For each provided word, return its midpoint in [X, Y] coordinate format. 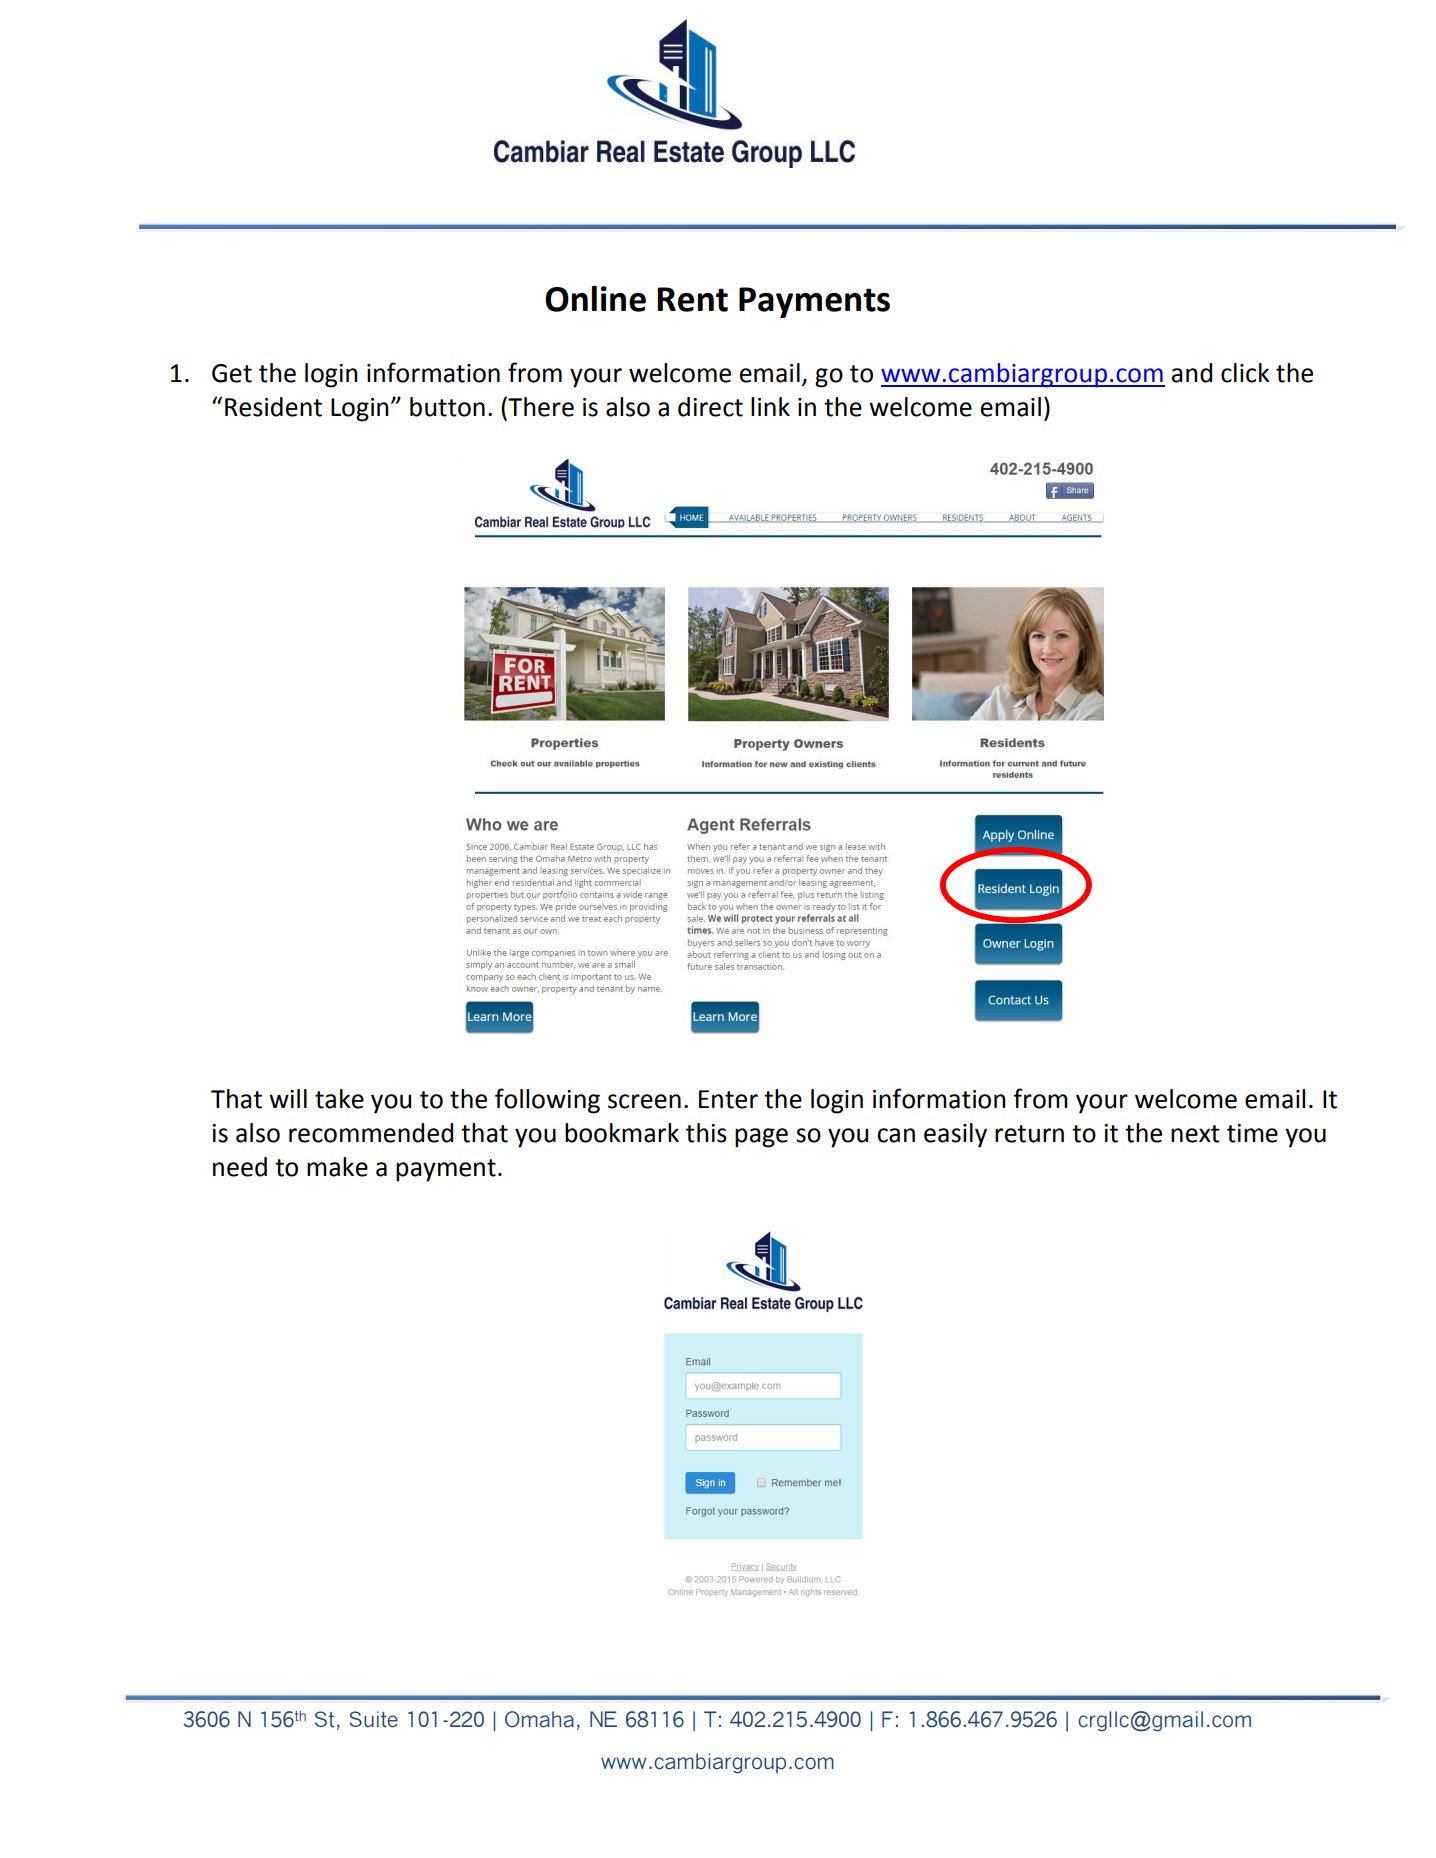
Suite [373, 1719]
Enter [728, 1099]
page [761, 1138]
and [1192, 373]
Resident [273, 407]
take [339, 1099]
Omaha [539, 1719]
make [337, 1167]
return [1029, 1134]
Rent [692, 299]
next [1195, 1134]
